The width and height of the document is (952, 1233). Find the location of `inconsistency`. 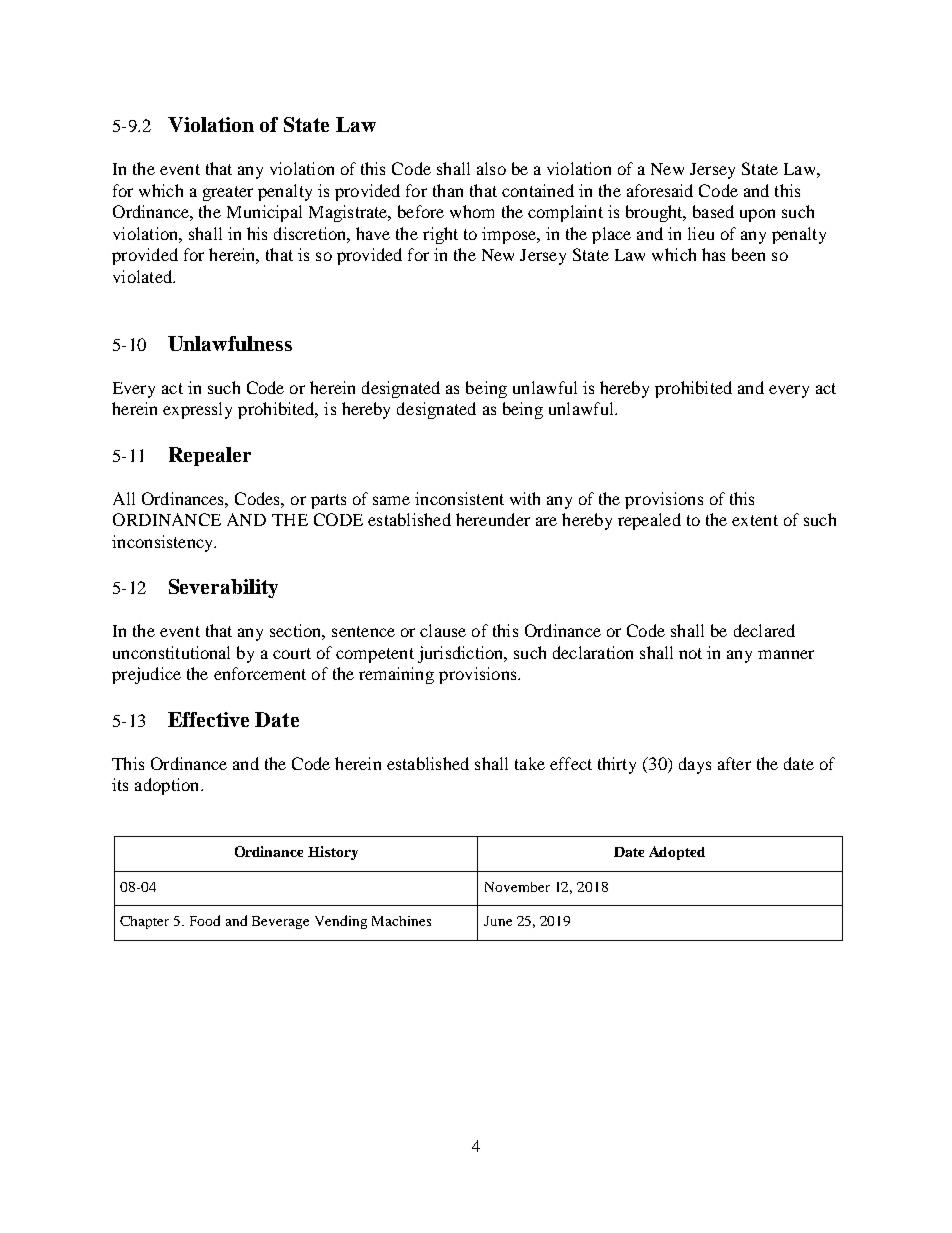

inconsistency is located at coordinates (164, 543).
